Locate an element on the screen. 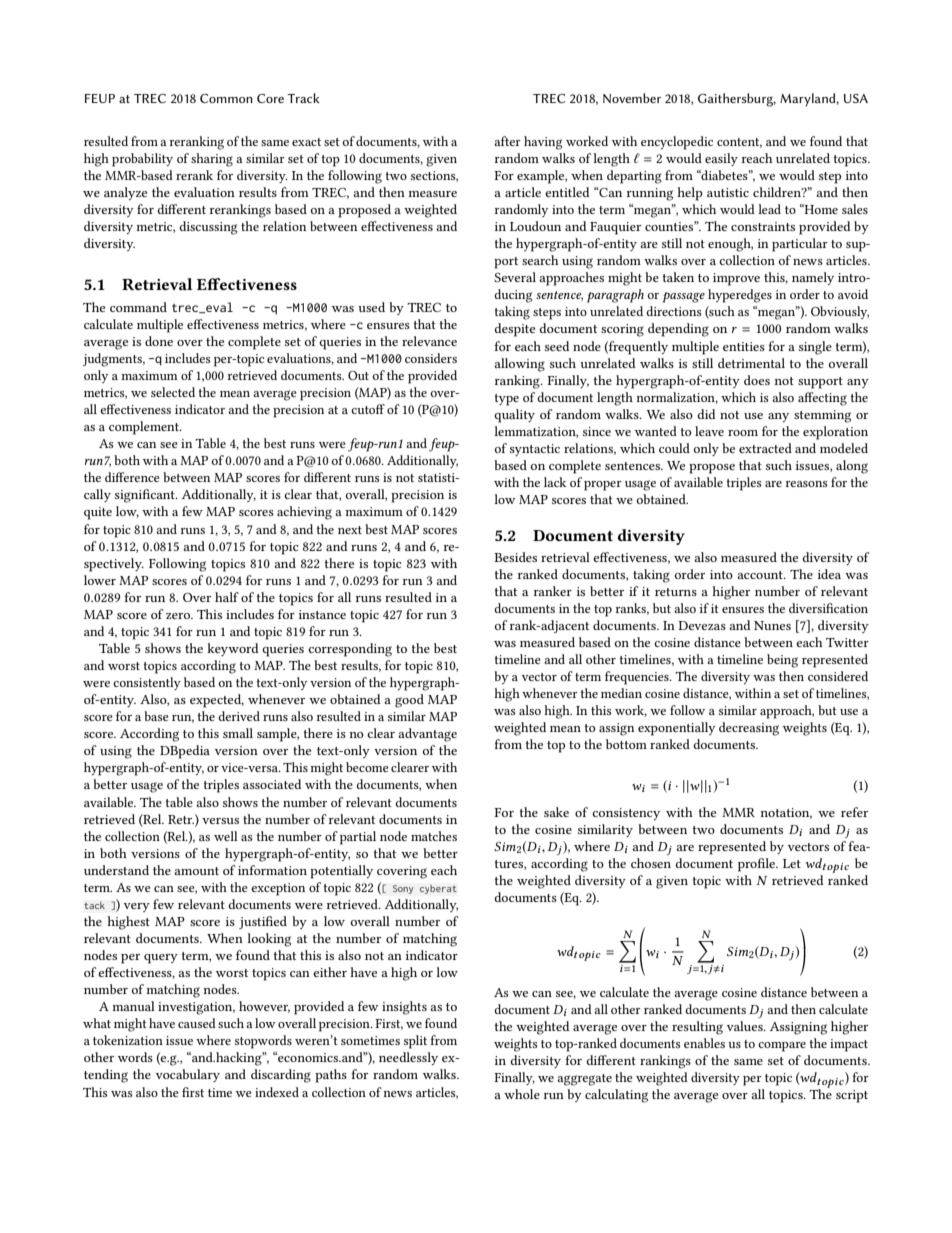 The height and width of the screenshot is (1233, 952). done is located at coordinates (159, 341).
